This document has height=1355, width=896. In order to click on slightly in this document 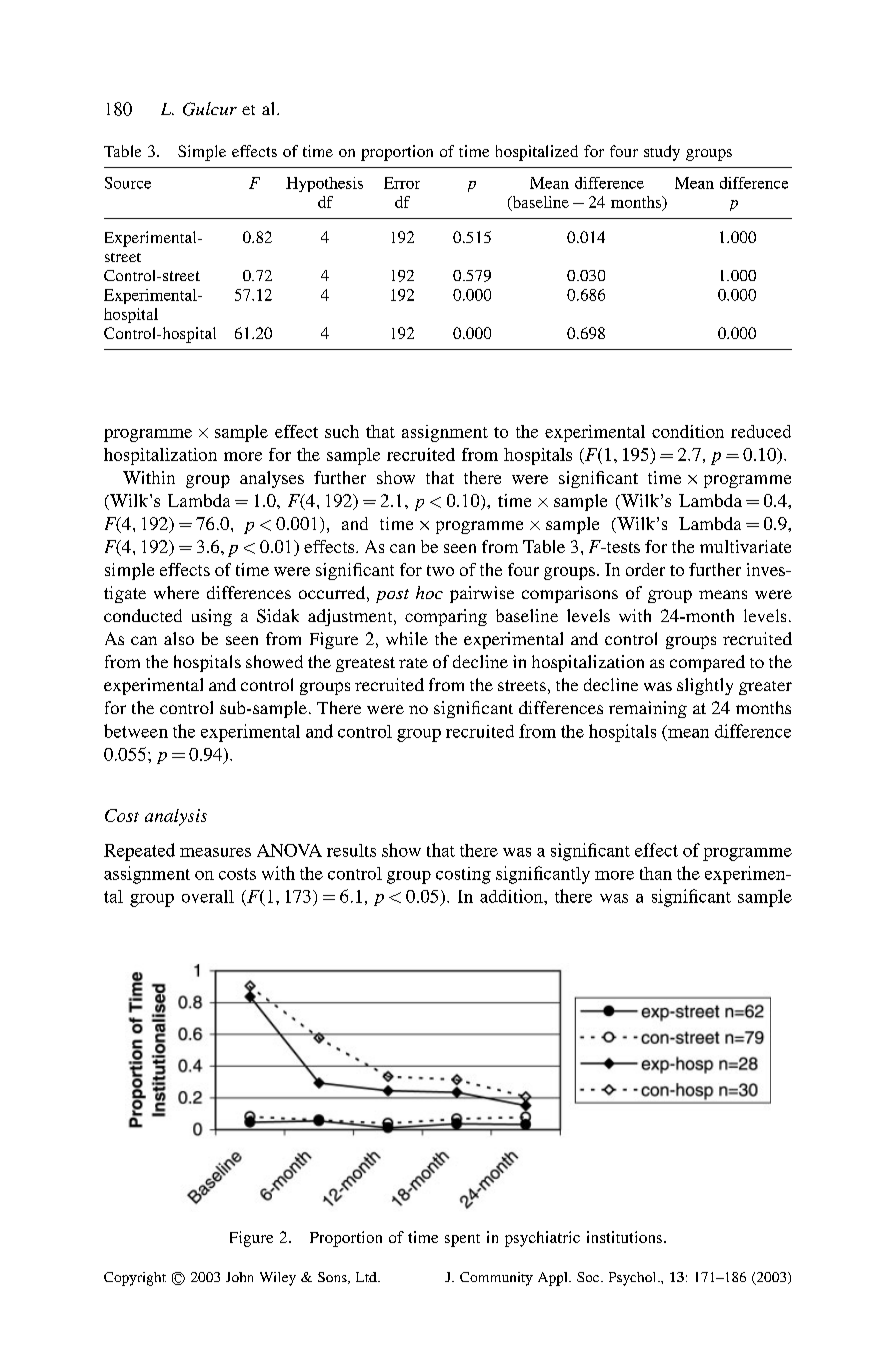, I will do `click(705, 686)`.
